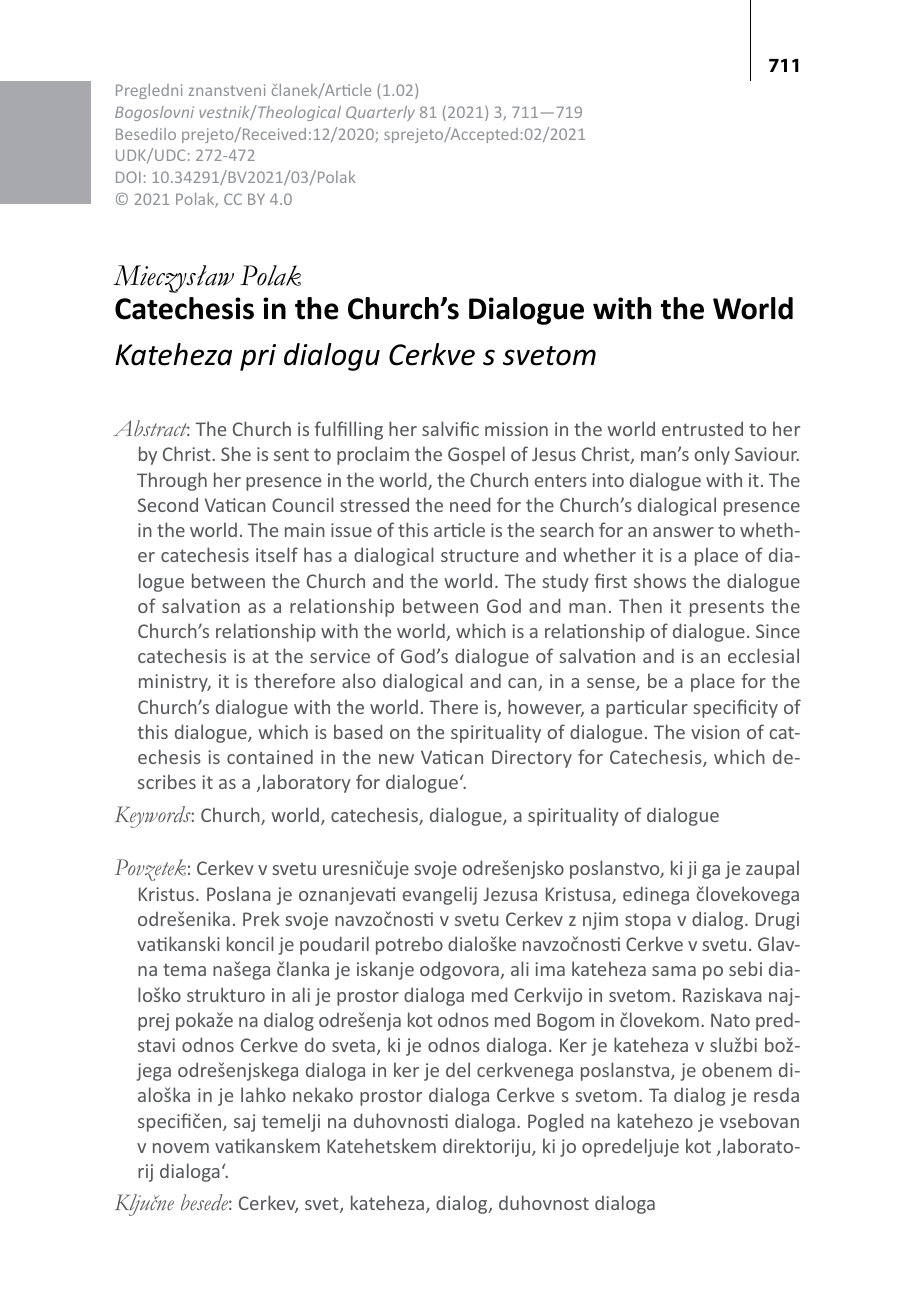 The width and height of the page is (915, 1316). Describe the element at coordinates (261, 918) in the page. I see `Prek` at that location.
